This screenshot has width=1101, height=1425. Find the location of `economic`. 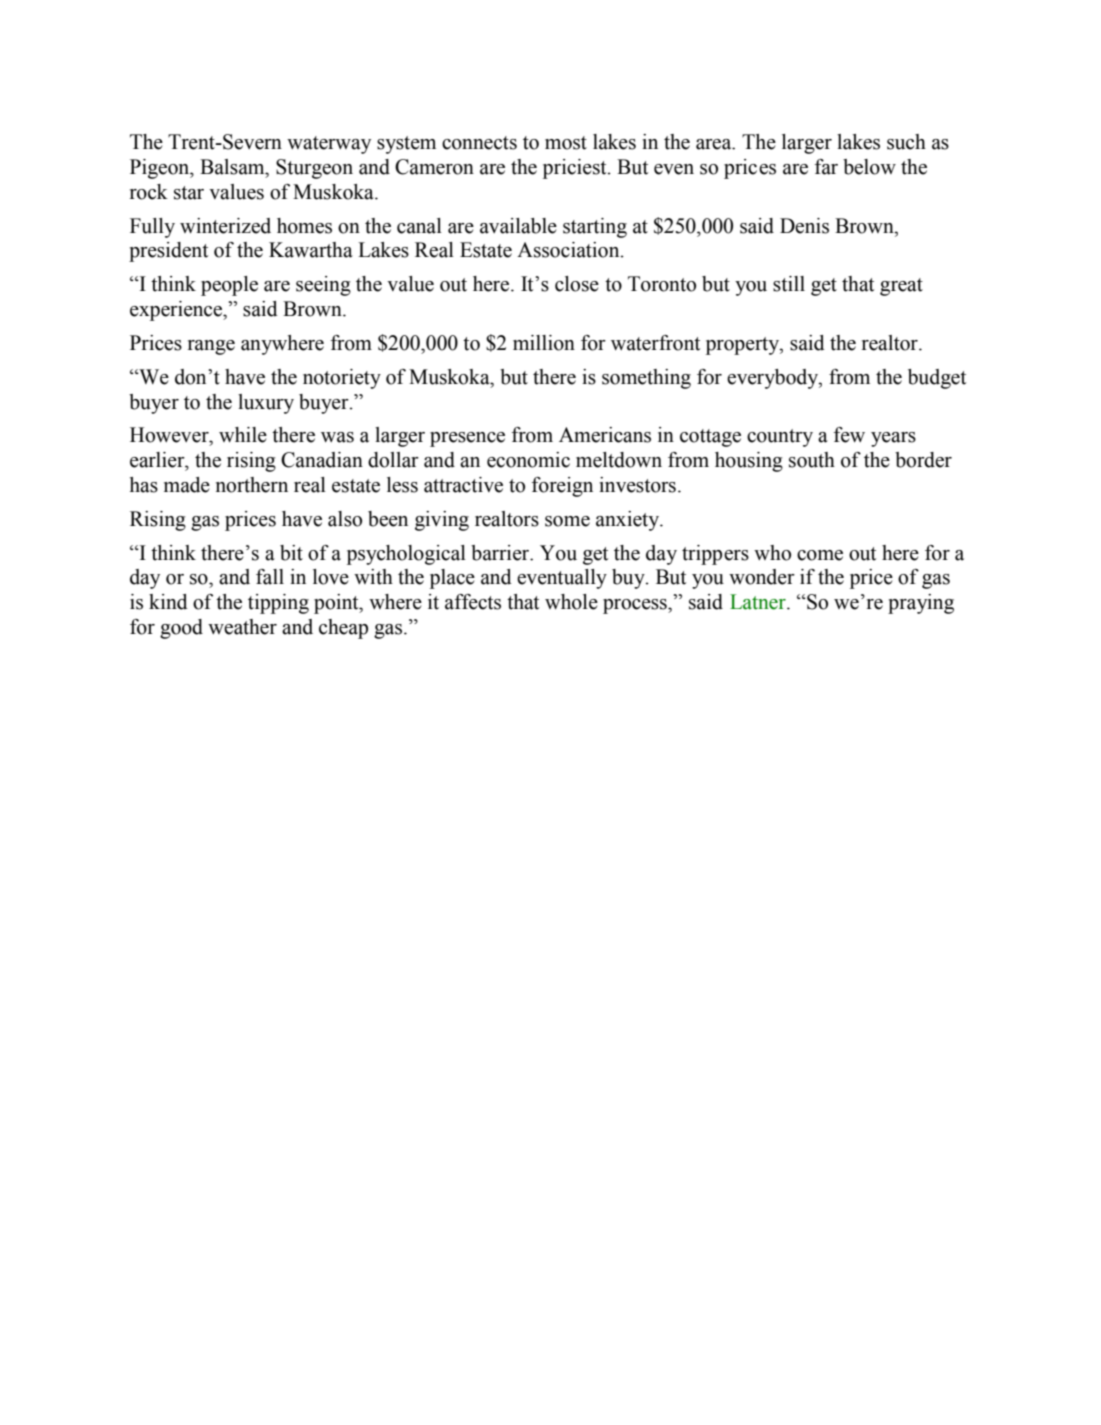

economic is located at coordinates (528, 460).
